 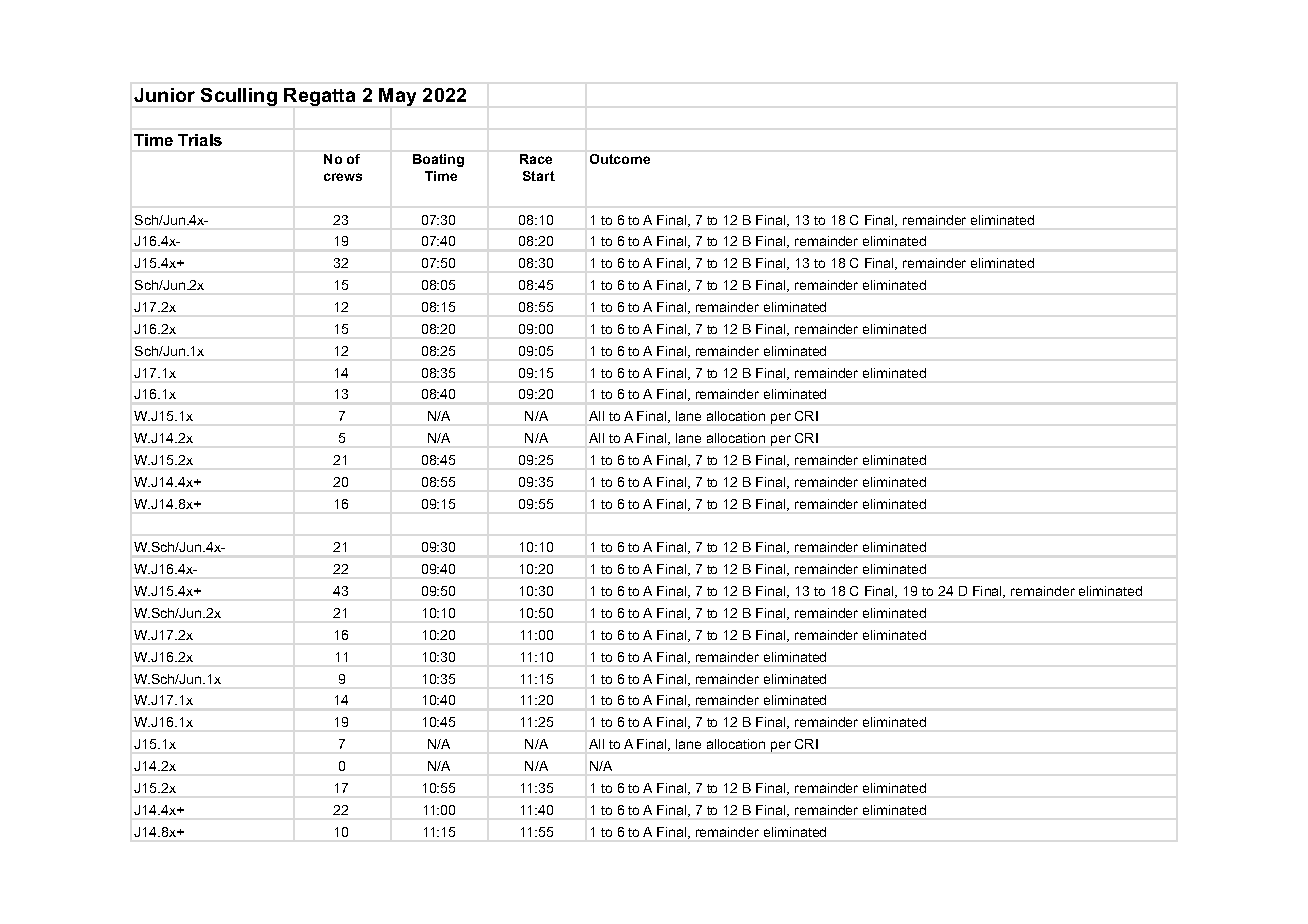 What do you see at coordinates (343, 177) in the screenshot?
I see `crews` at bounding box center [343, 177].
